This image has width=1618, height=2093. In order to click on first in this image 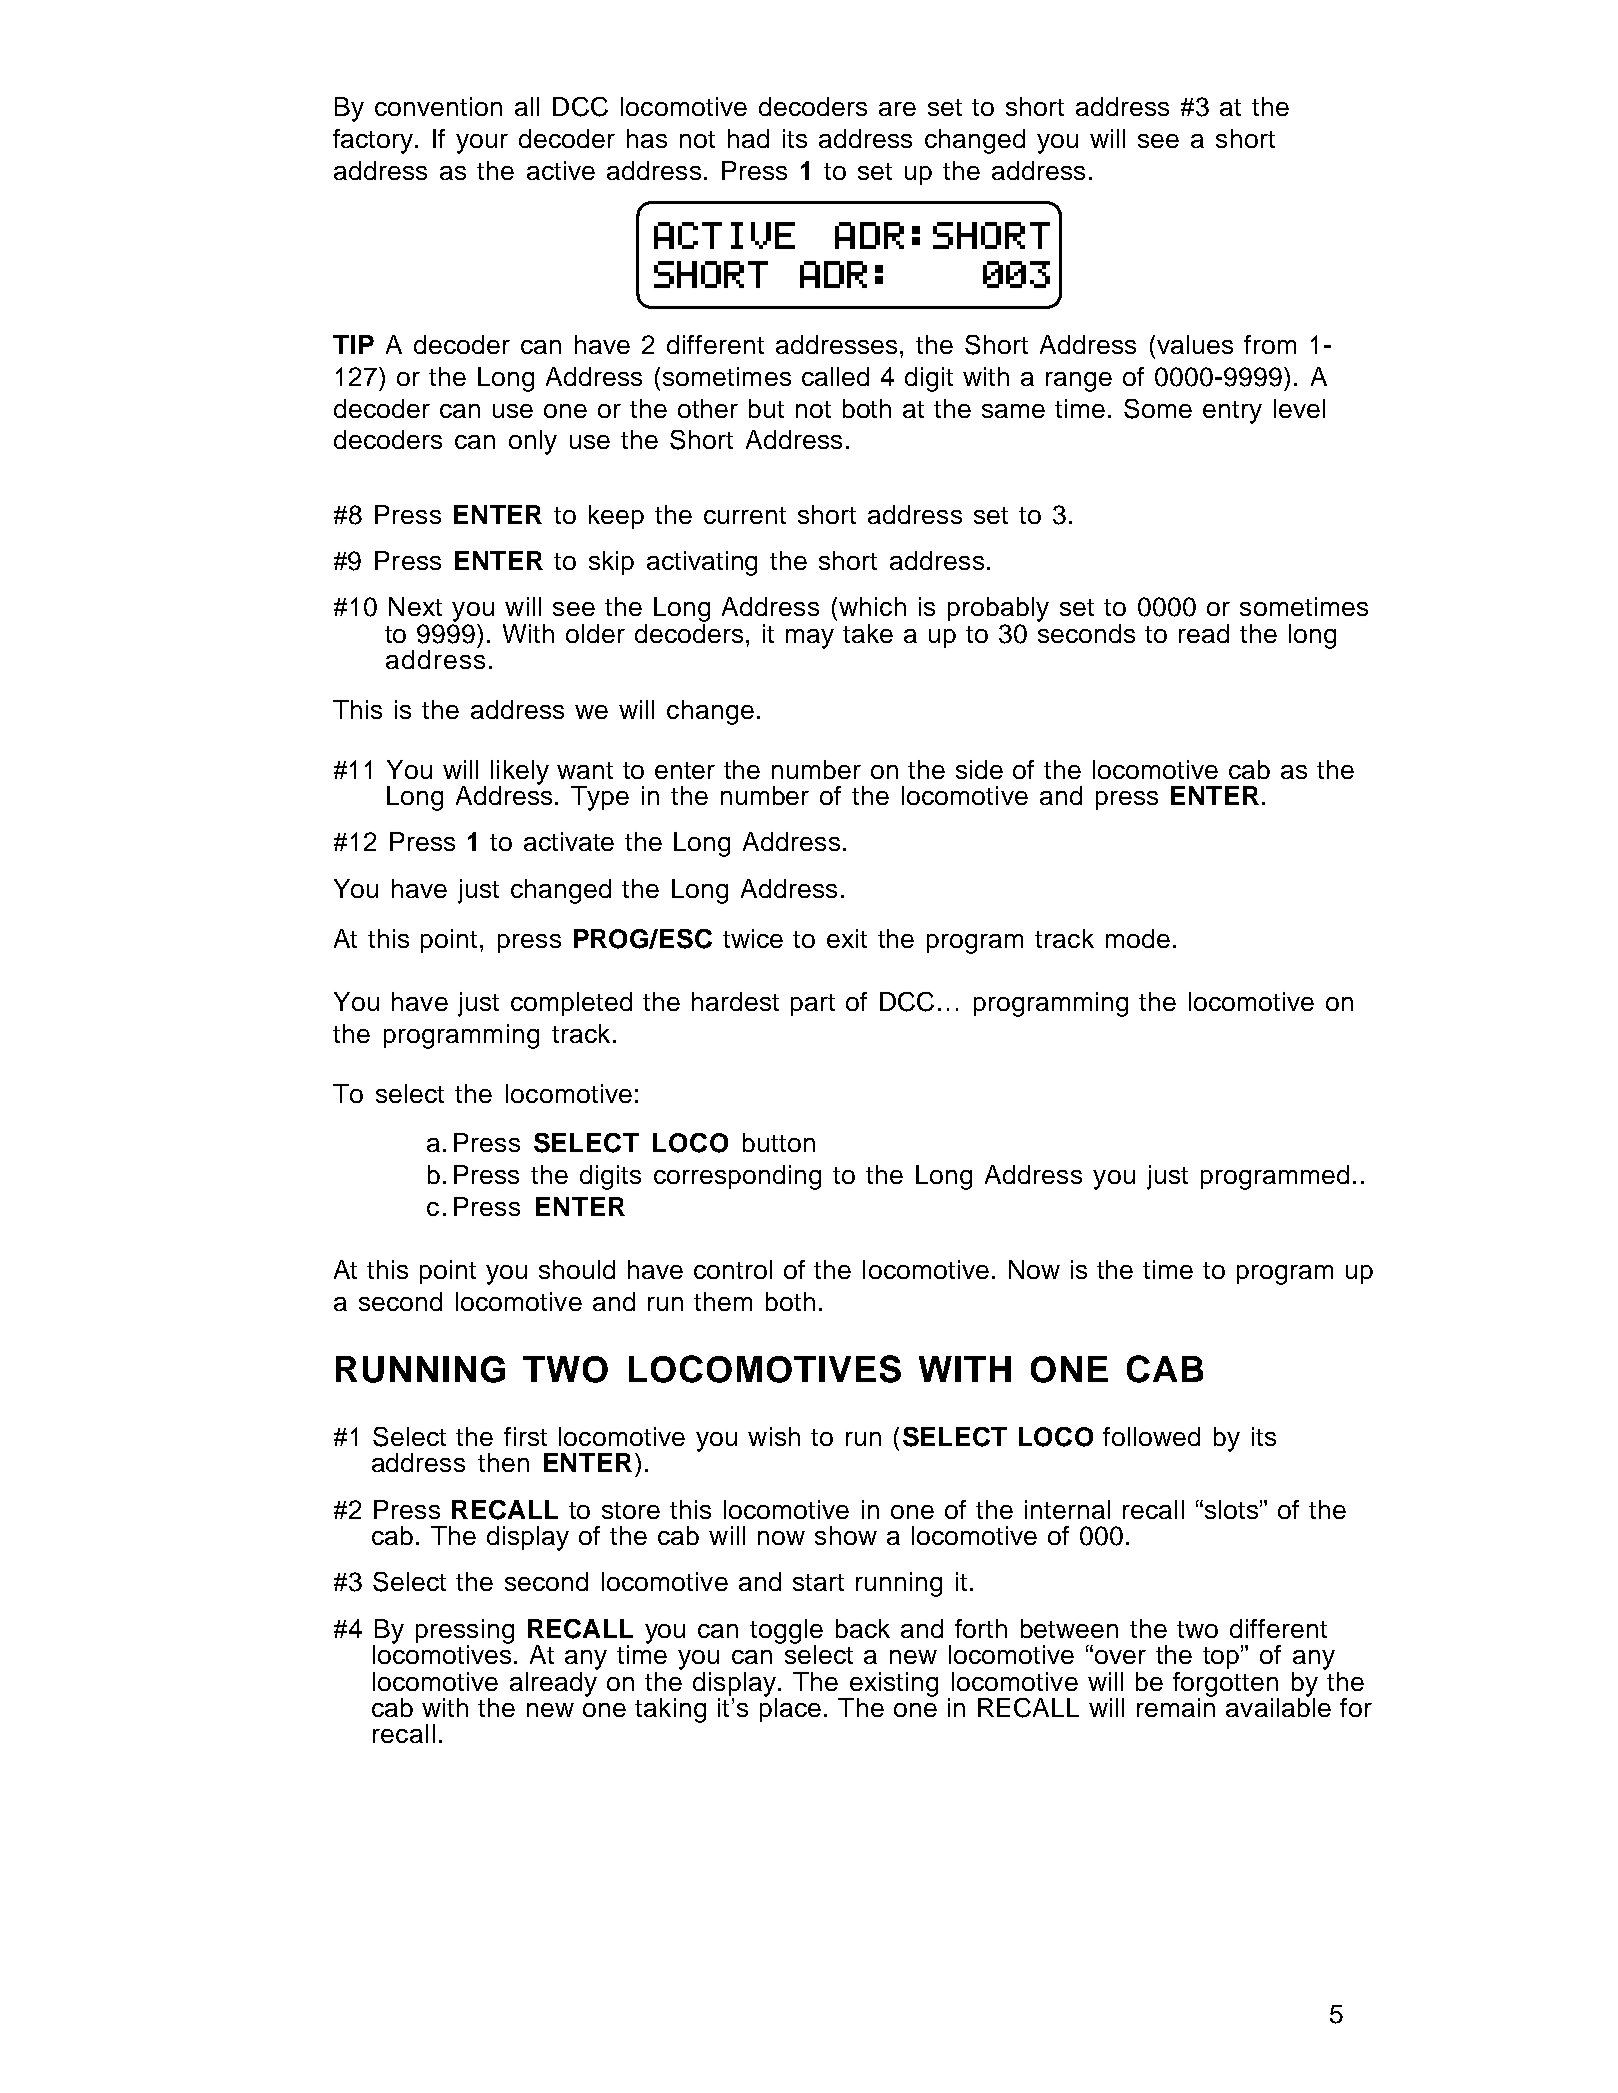, I will do `click(525, 1436)`.
